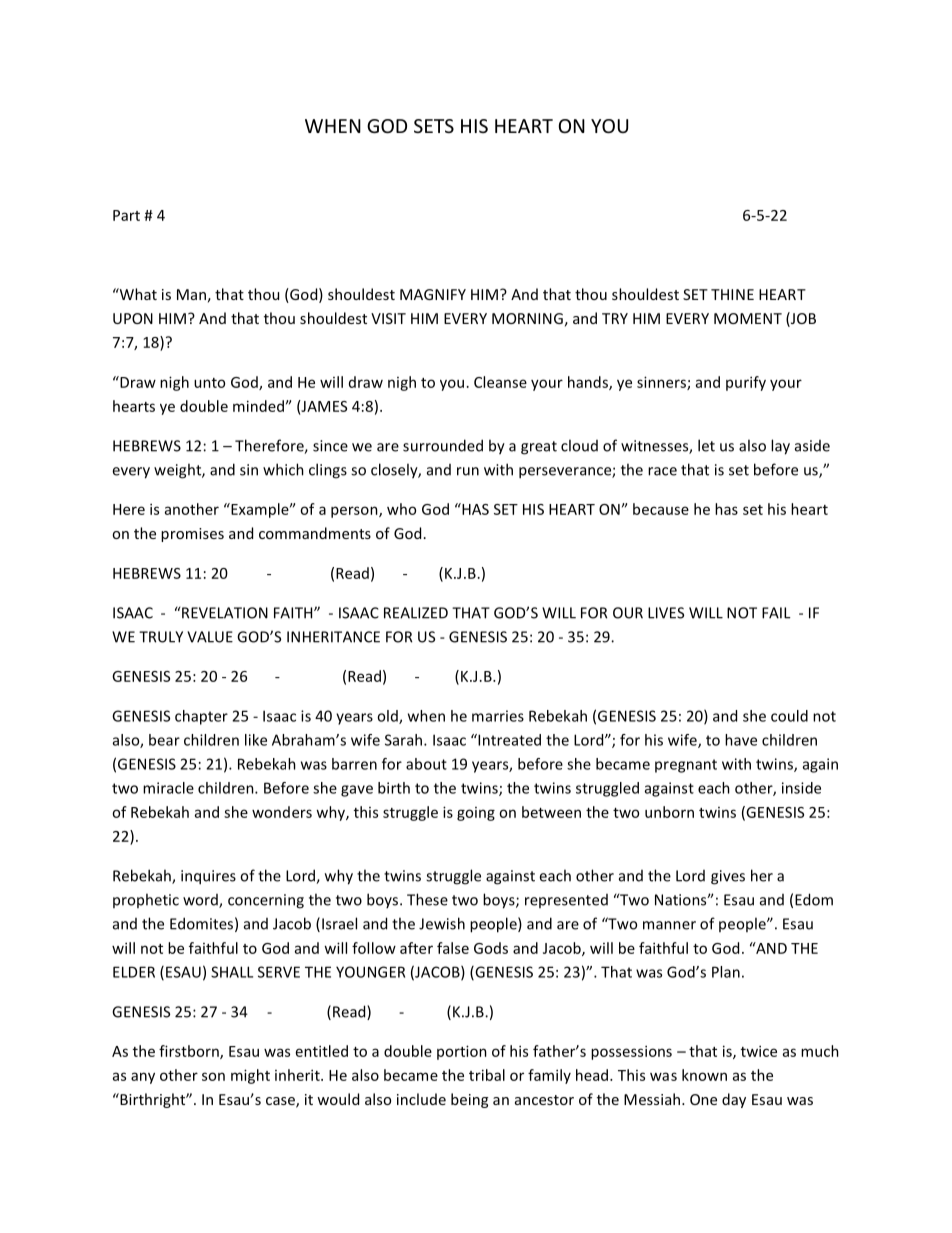 This screenshot has height=1233, width=952. I want to click on Part, so click(126, 215).
